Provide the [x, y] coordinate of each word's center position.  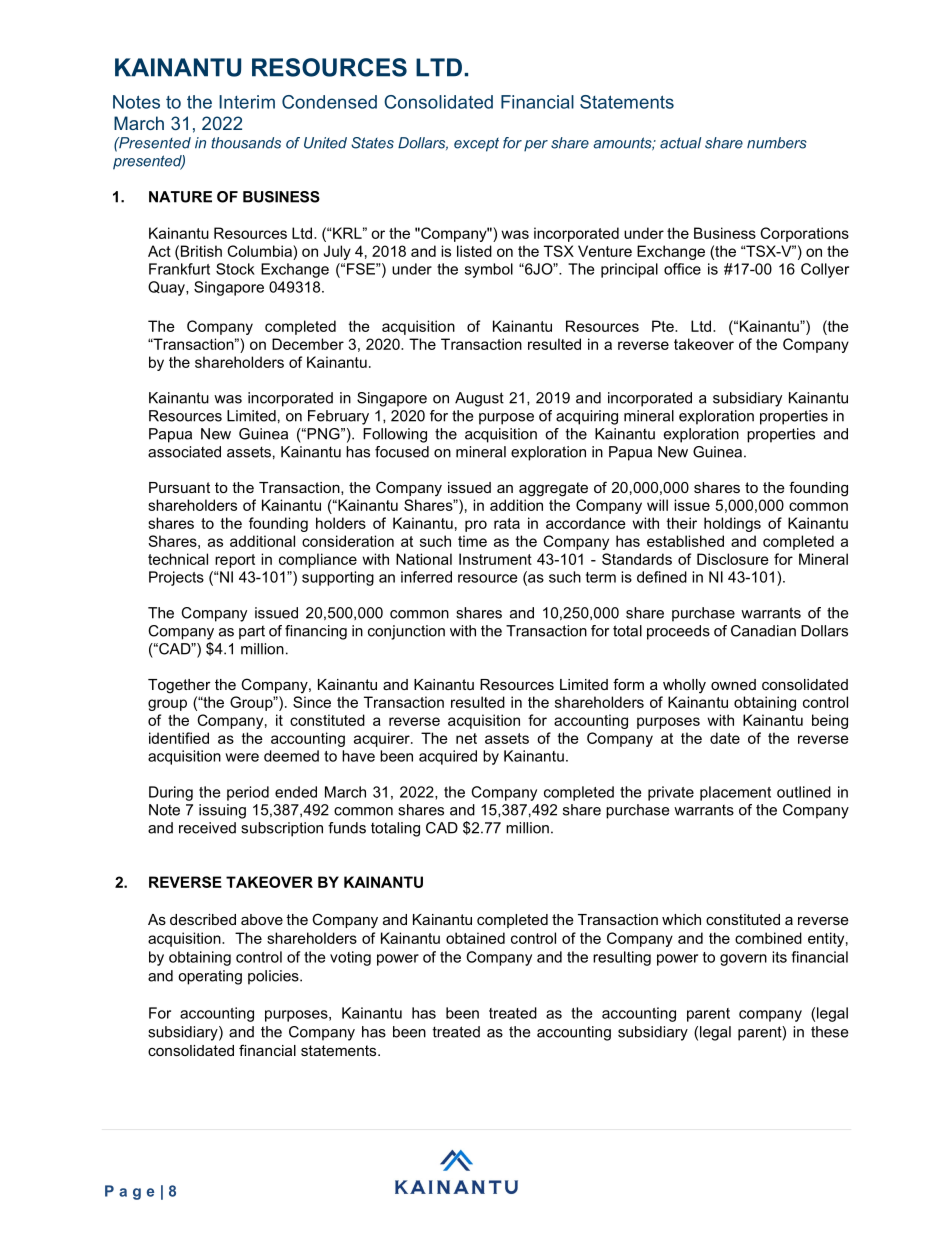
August [479, 399]
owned [733, 684]
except [476, 145]
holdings [732, 524]
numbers [777, 143]
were [242, 757]
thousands [246, 143]
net [466, 738]
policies [274, 977]
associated [184, 452]
